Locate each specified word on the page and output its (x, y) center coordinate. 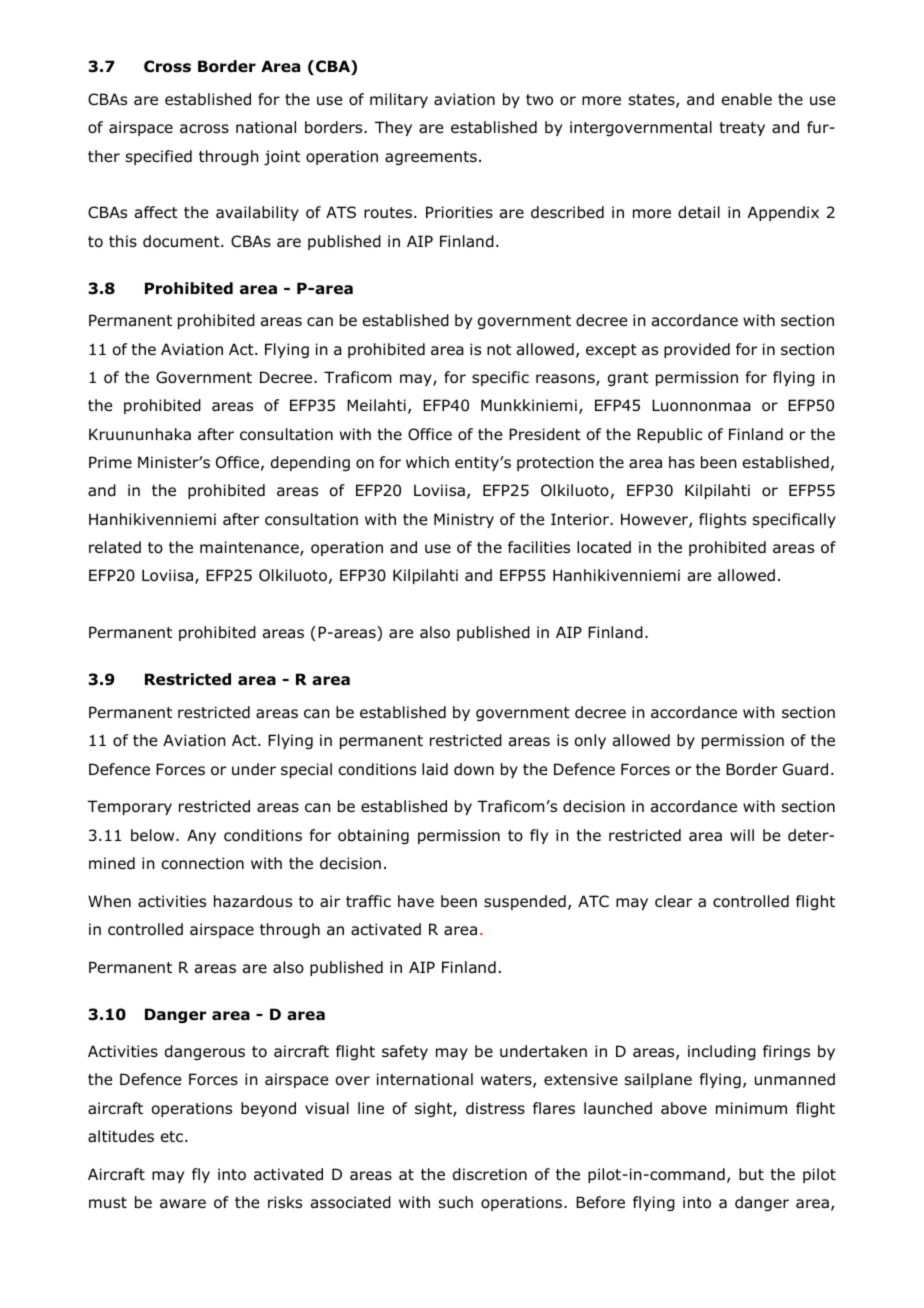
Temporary (129, 807)
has (682, 462)
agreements (431, 158)
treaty (742, 129)
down (474, 769)
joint (282, 157)
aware (183, 1203)
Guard (805, 769)
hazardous (253, 901)
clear (673, 901)
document (182, 241)
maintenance (250, 548)
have (416, 901)
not (499, 350)
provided (697, 350)
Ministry (464, 520)
